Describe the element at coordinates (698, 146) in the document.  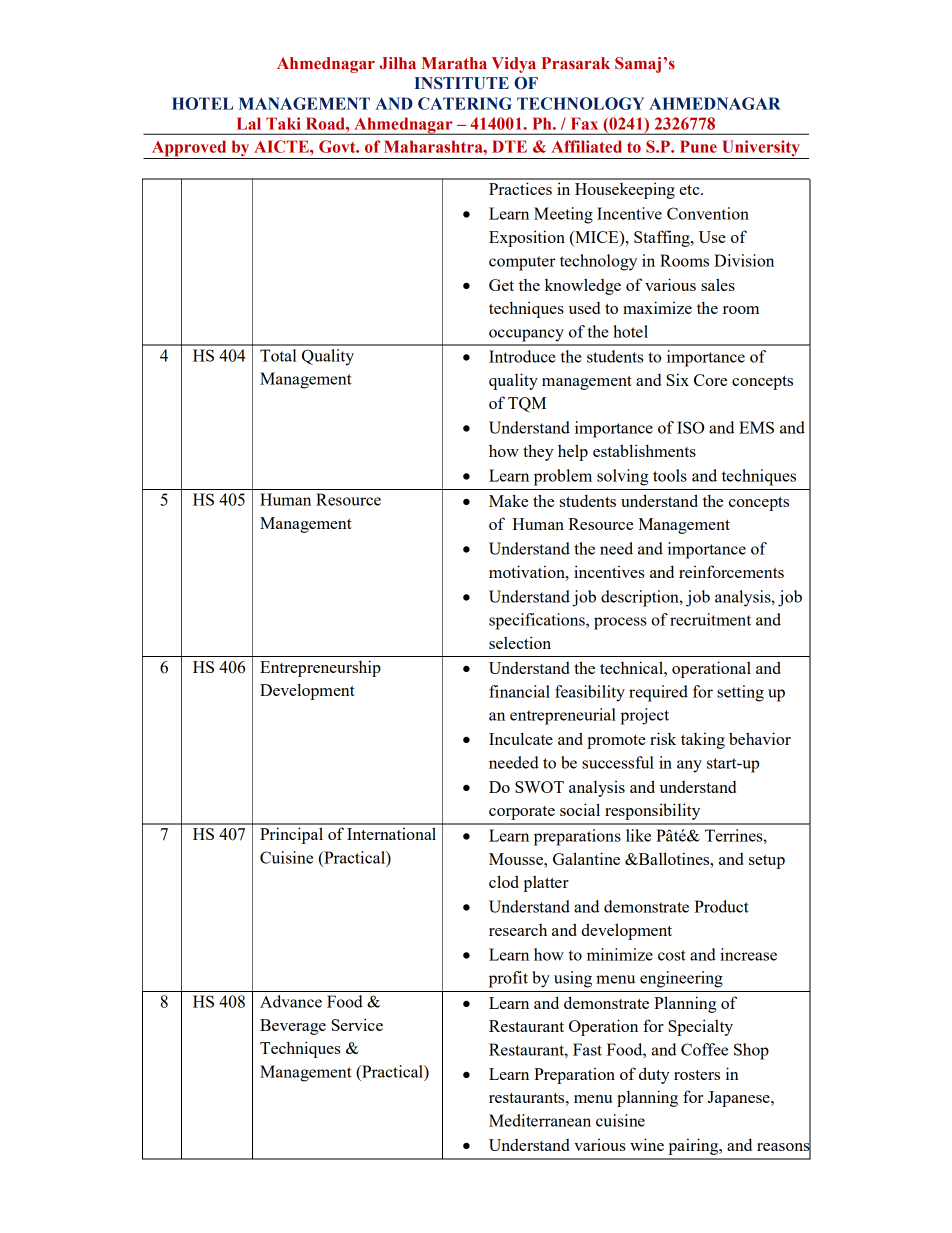
I see `Pune` at that location.
